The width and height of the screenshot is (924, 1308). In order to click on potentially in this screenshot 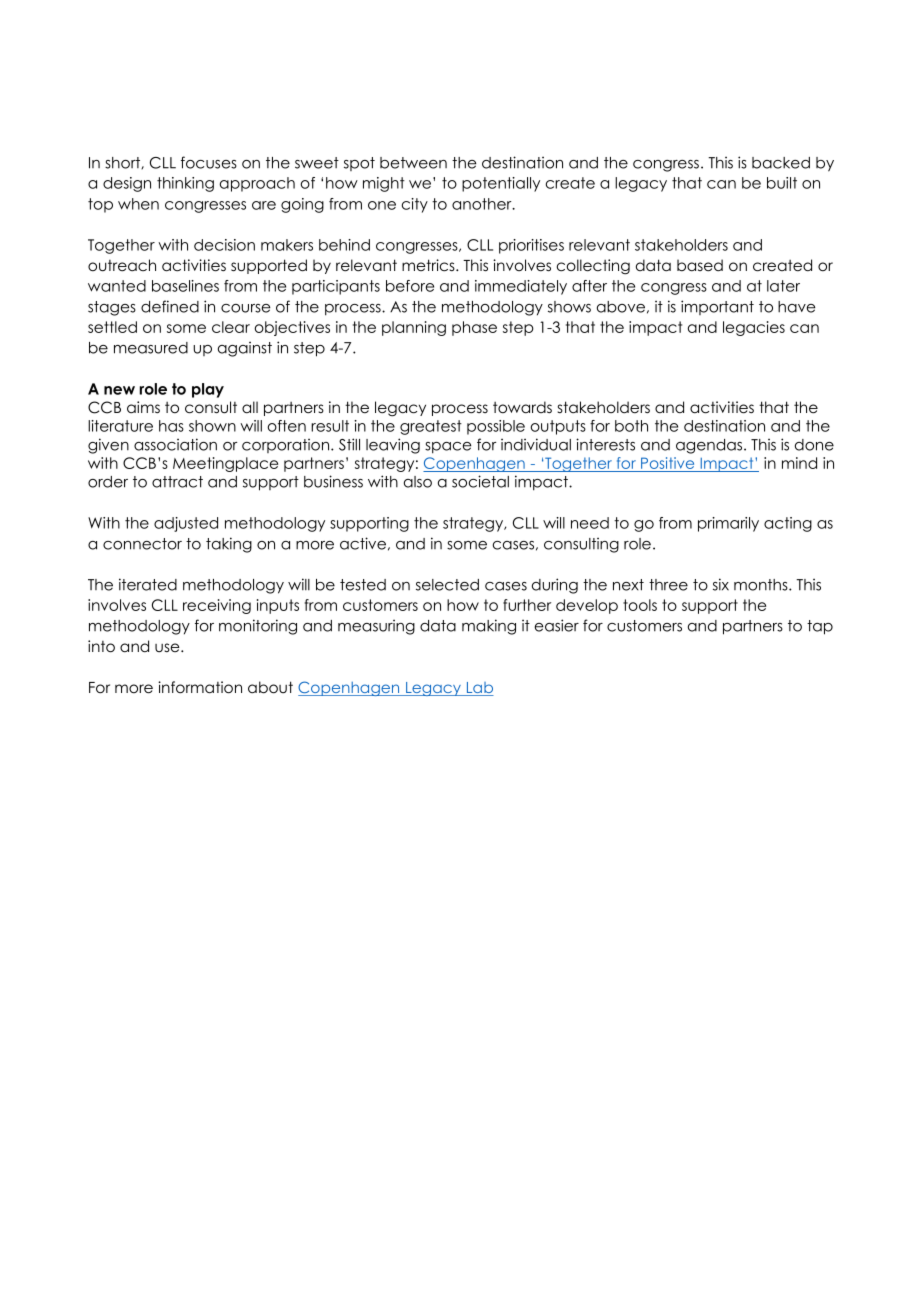, I will do `click(501, 184)`.
